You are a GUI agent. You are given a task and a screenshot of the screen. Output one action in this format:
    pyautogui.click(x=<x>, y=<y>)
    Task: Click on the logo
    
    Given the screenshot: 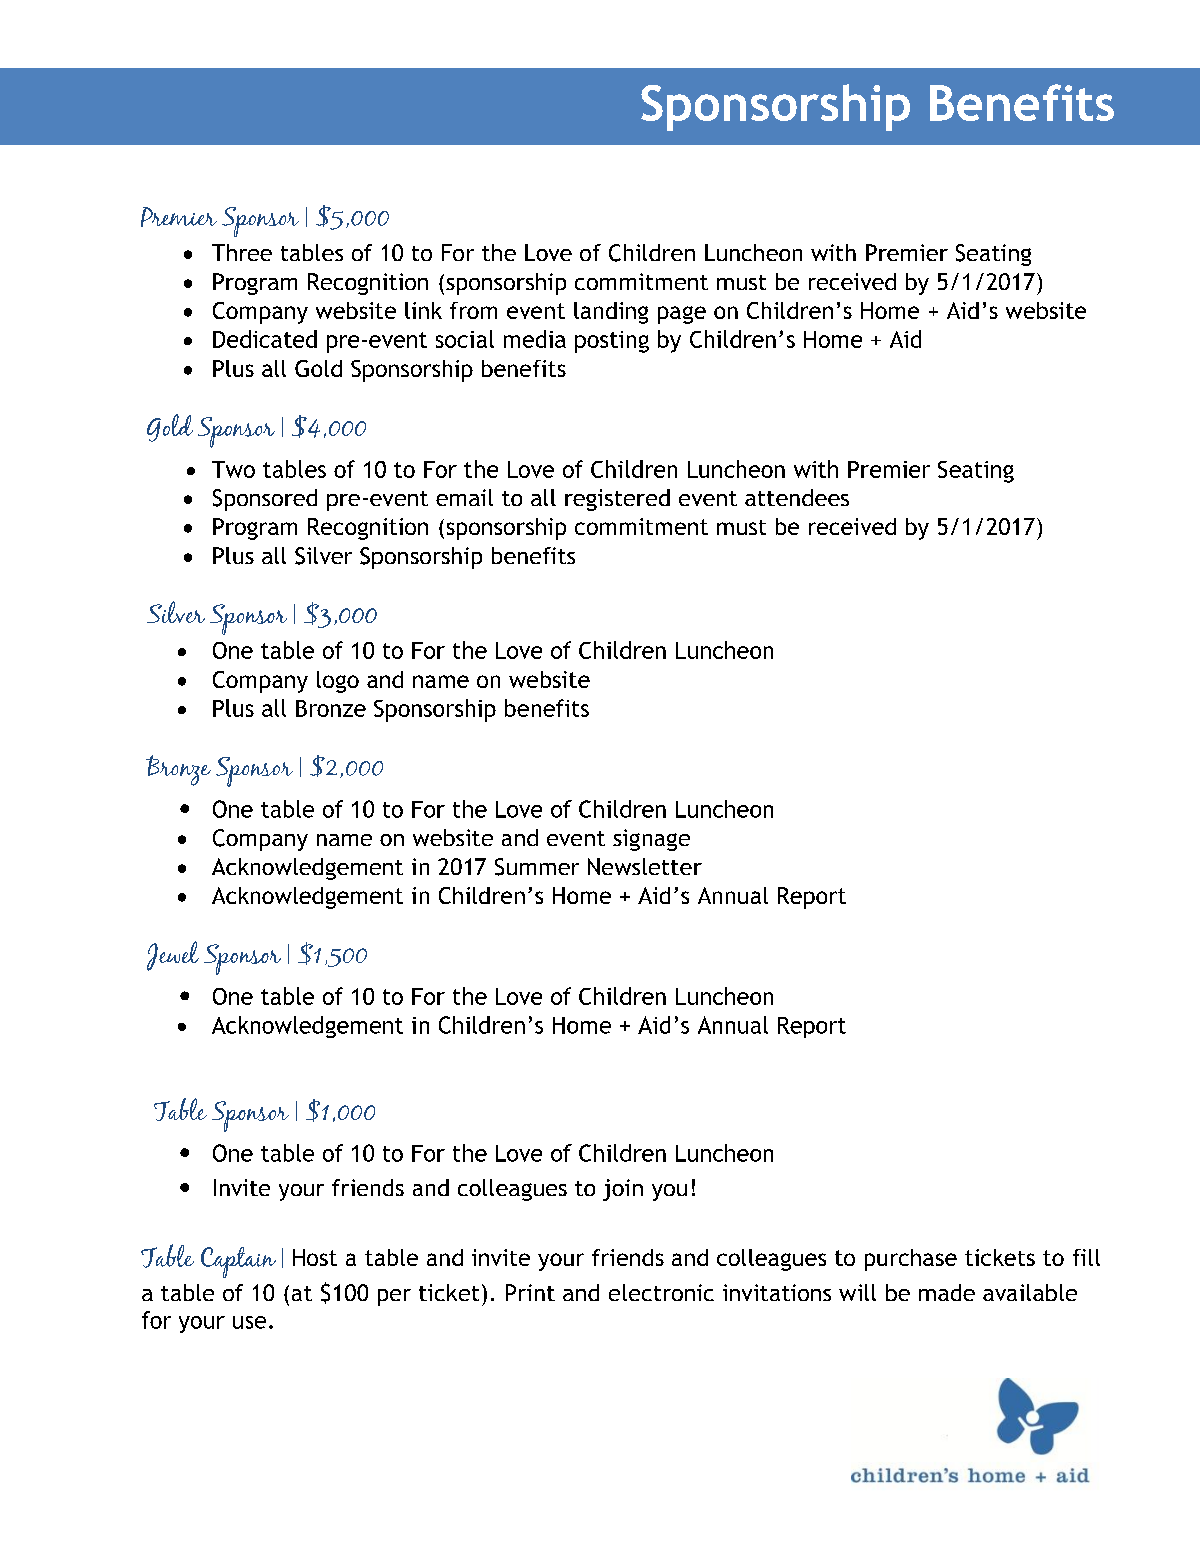 What is the action you would take?
    pyautogui.click(x=338, y=682)
